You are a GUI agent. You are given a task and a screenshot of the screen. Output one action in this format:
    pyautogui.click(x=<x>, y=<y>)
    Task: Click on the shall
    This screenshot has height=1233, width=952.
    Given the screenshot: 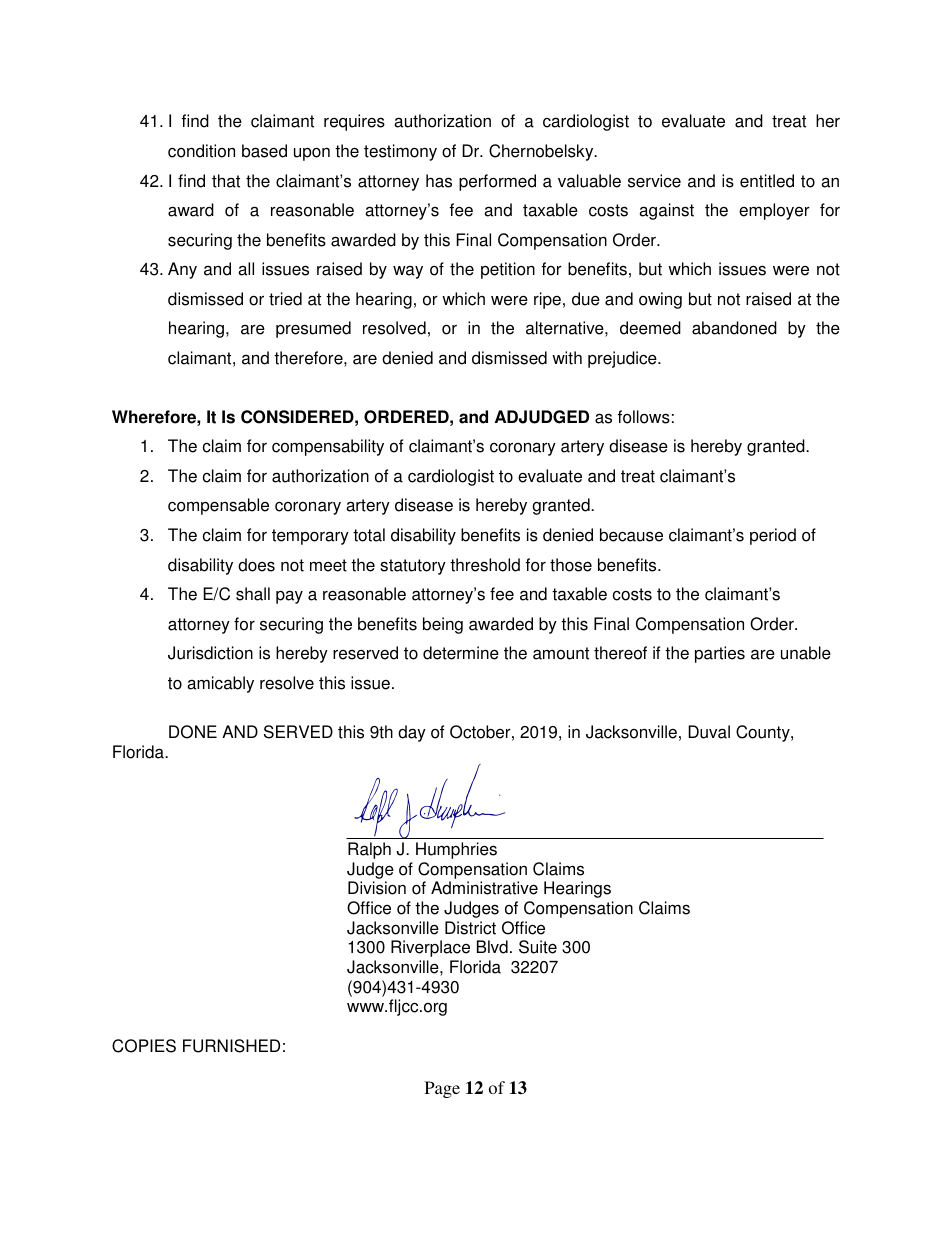 What is the action you would take?
    pyautogui.click(x=253, y=594)
